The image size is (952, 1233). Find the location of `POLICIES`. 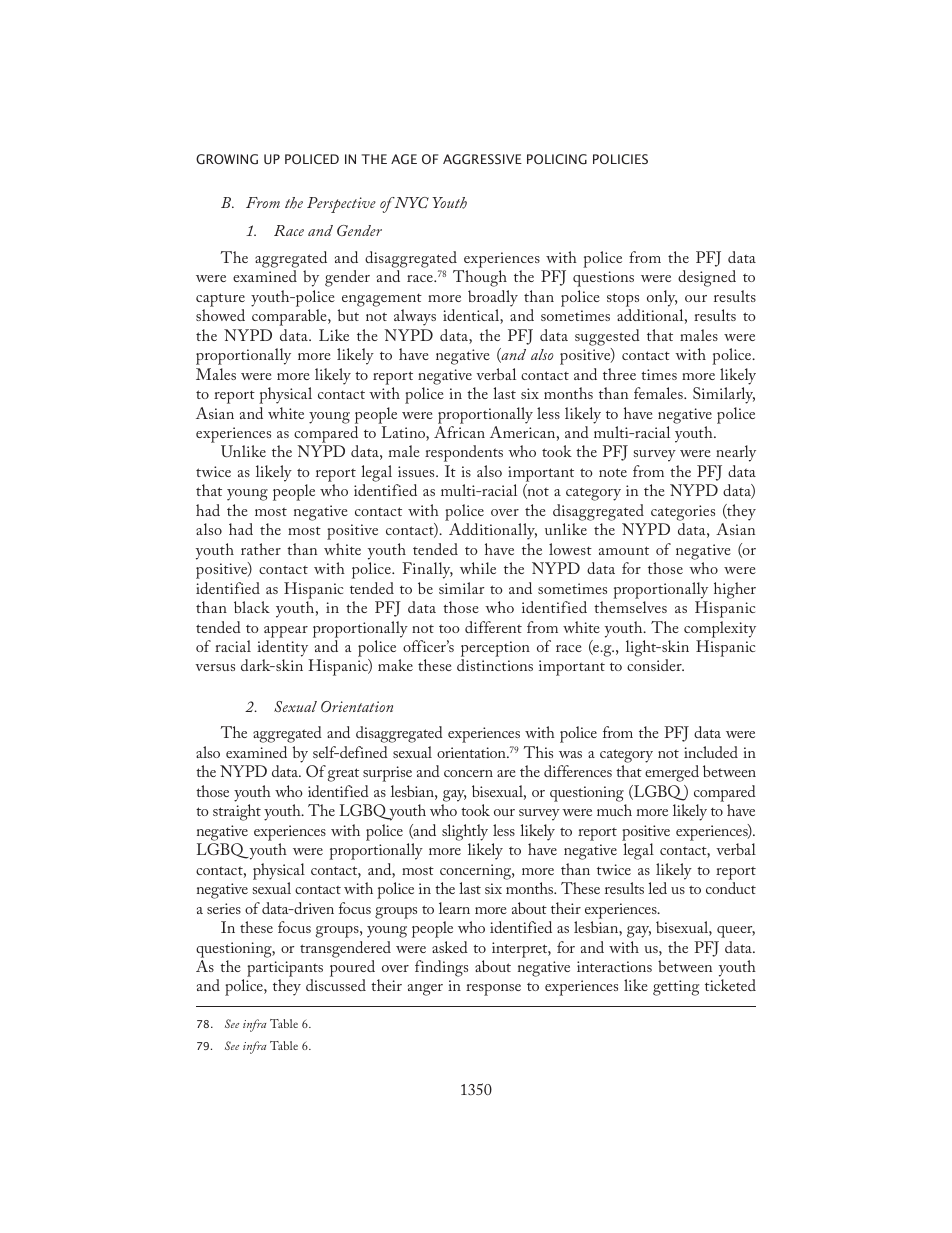

POLICIES is located at coordinates (620, 159).
